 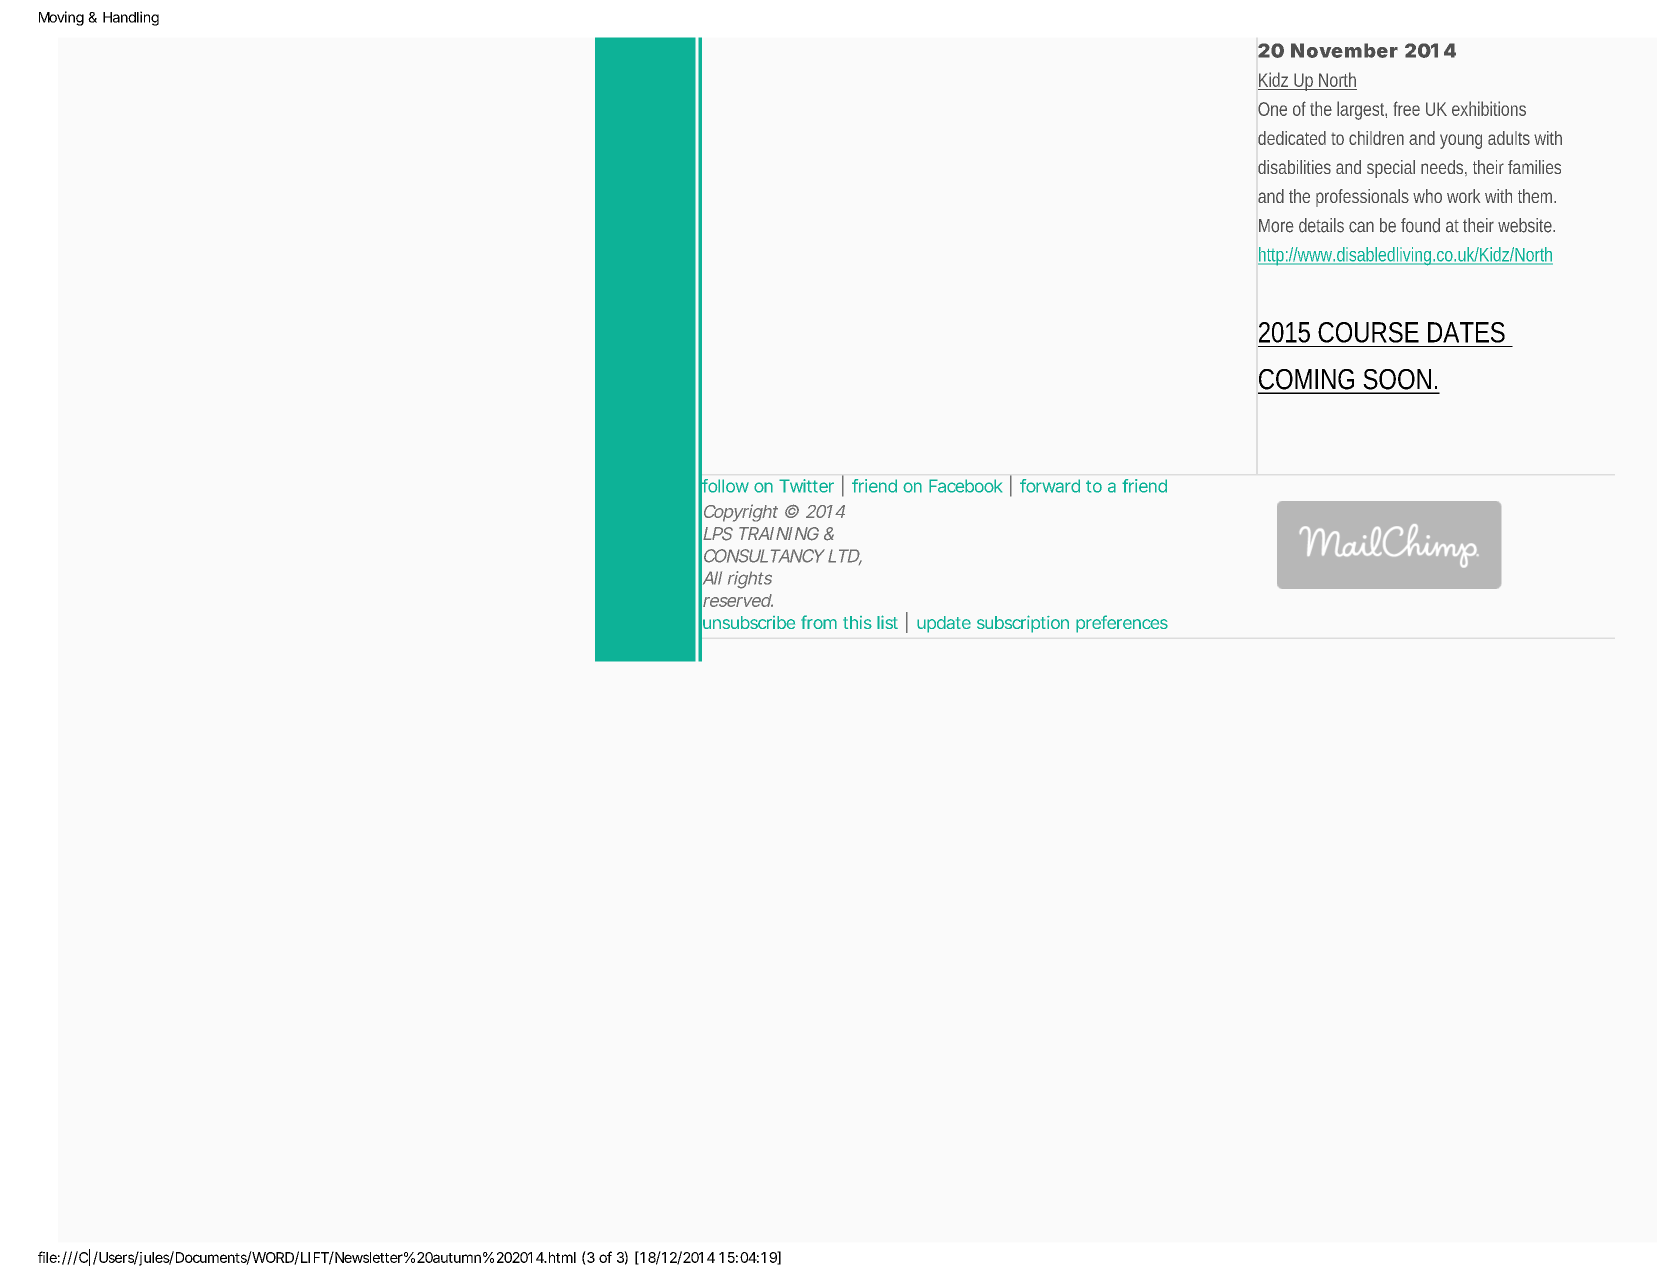 What do you see at coordinates (1122, 624) in the screenshot?
I see `preferences` at bounding box center [1122, 624].
